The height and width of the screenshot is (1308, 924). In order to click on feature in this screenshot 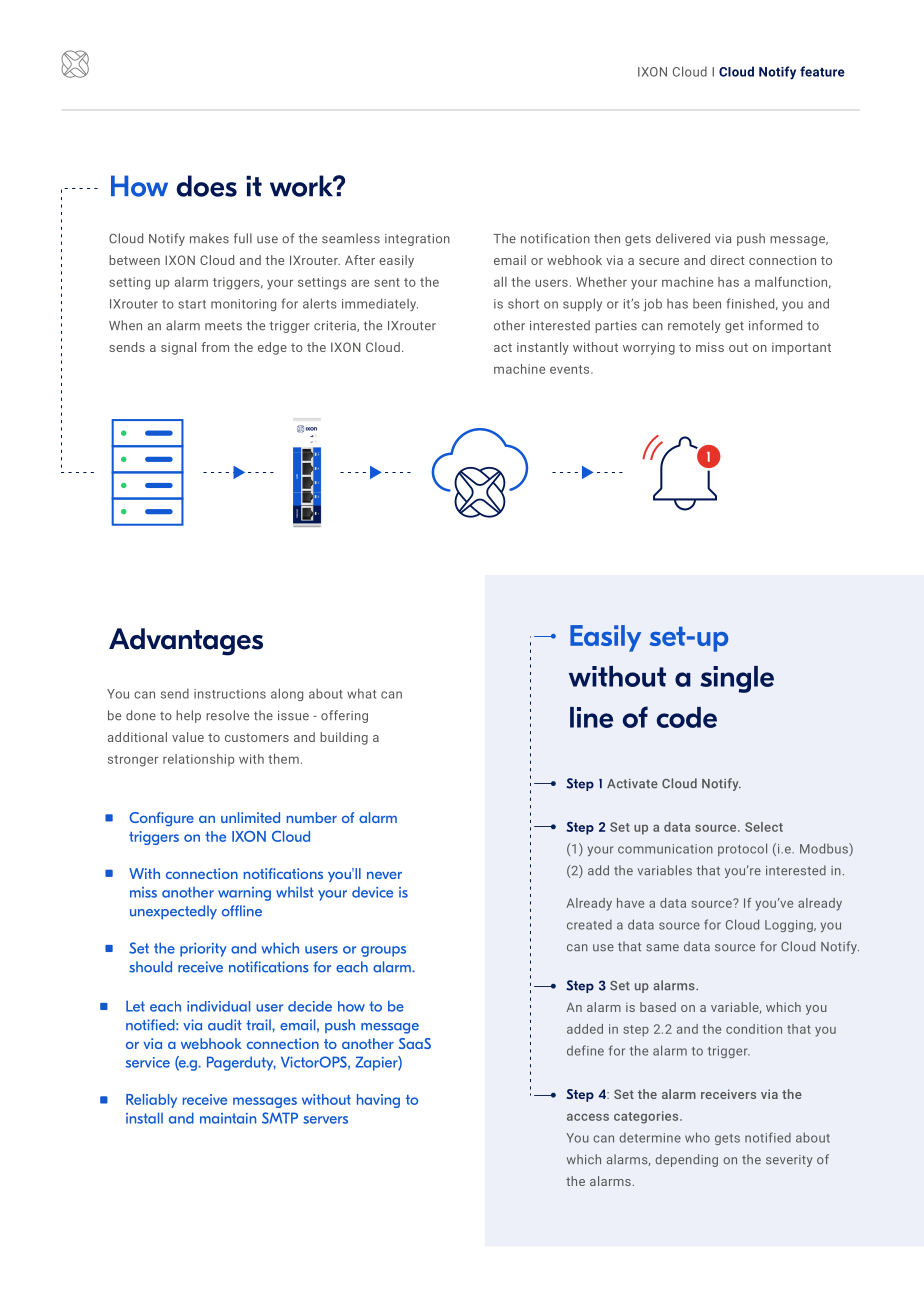, I will do `click(822, 71)`.
